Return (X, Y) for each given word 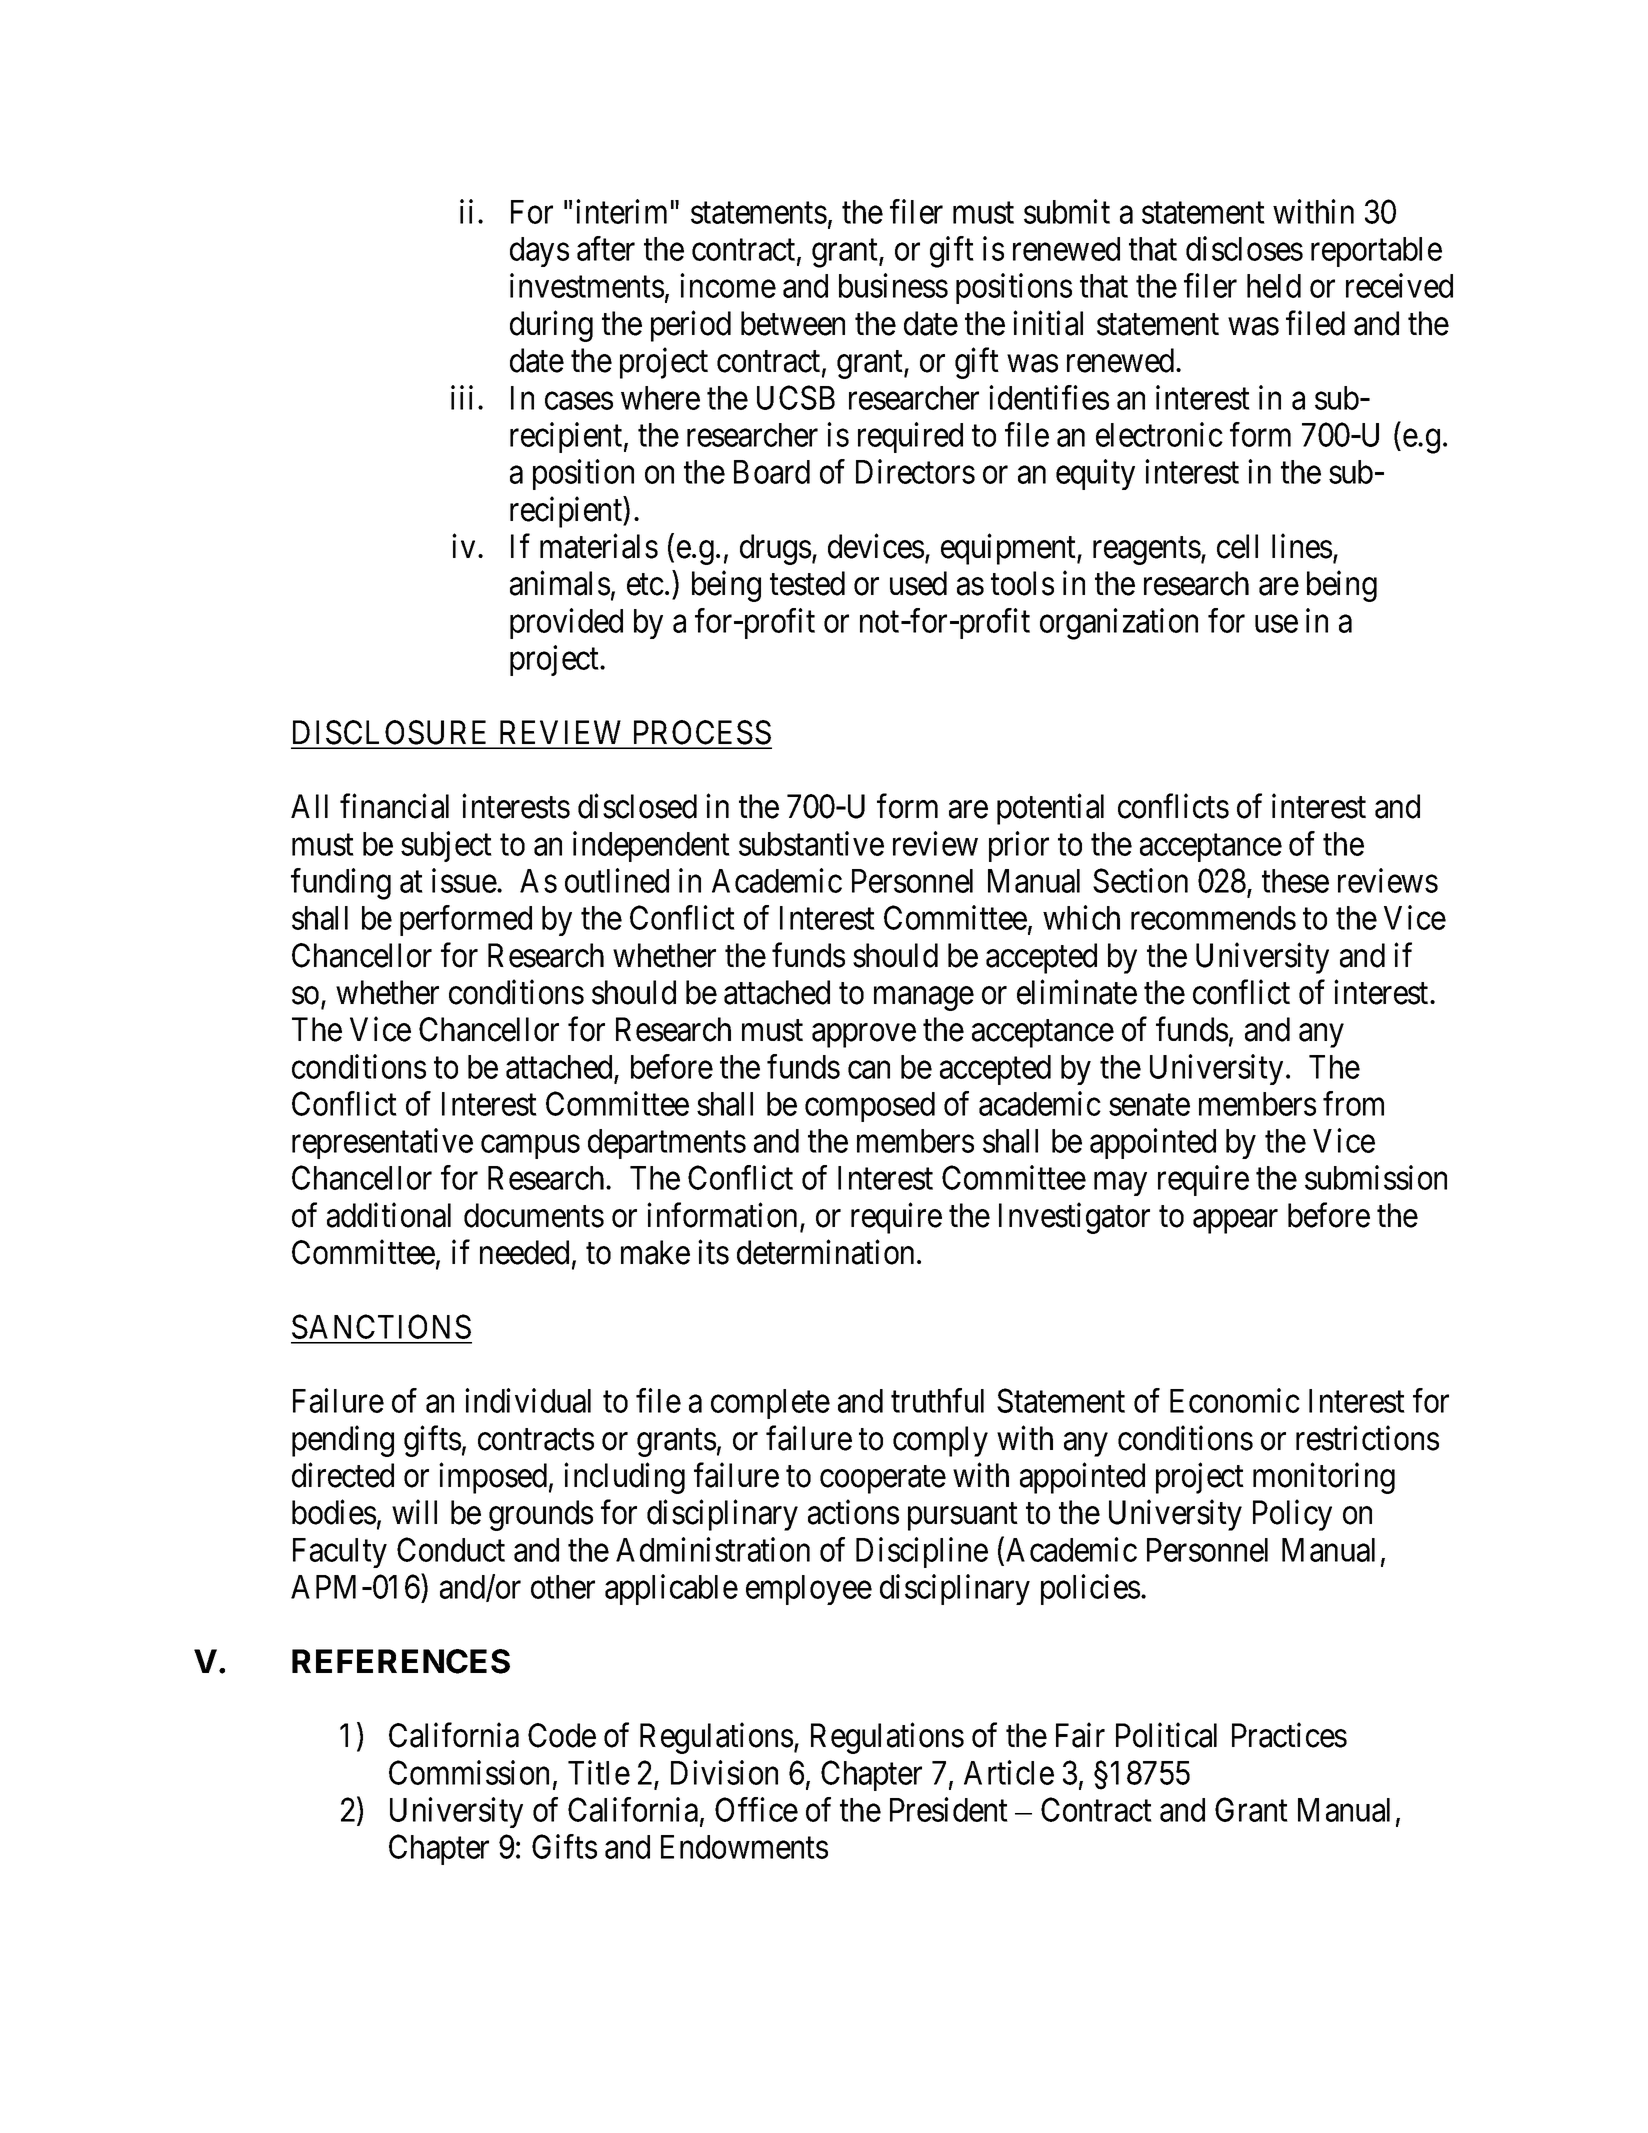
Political (1166, 1735)
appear (1235, 1222)
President (949, 1809)
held (1274, 286)
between (793, 323)
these (1295, 881)
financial (394, 806)
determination (825, 1252)
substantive (811, 843)
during (551, 326)
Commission (469, 1772)
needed (524, 1252)
